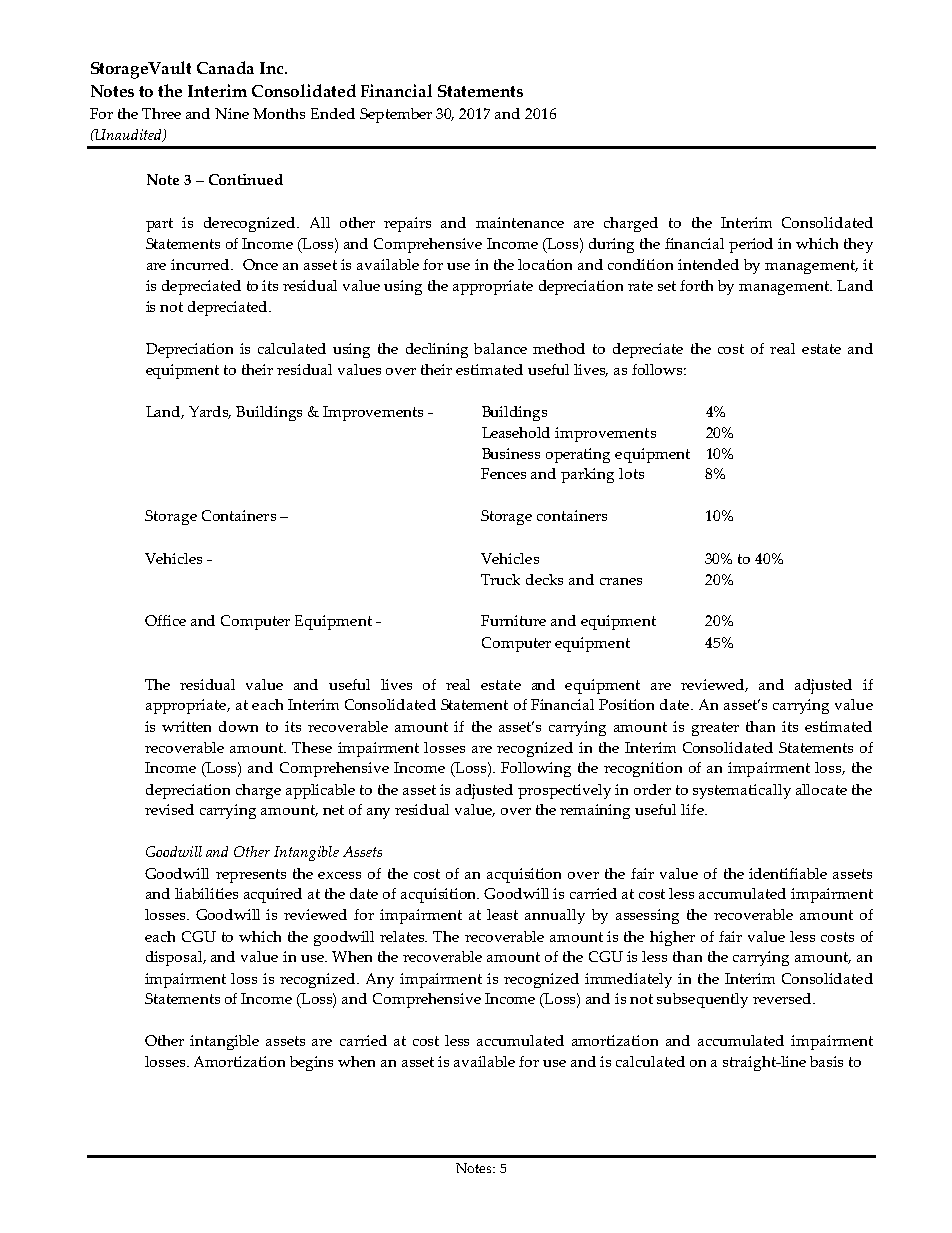 Image resolution: width=952 pixels, height=1233 pixels. What do you see at coordinates (311, 1063) in the document?
I see `begins` at bounding box center [311, 1063].
